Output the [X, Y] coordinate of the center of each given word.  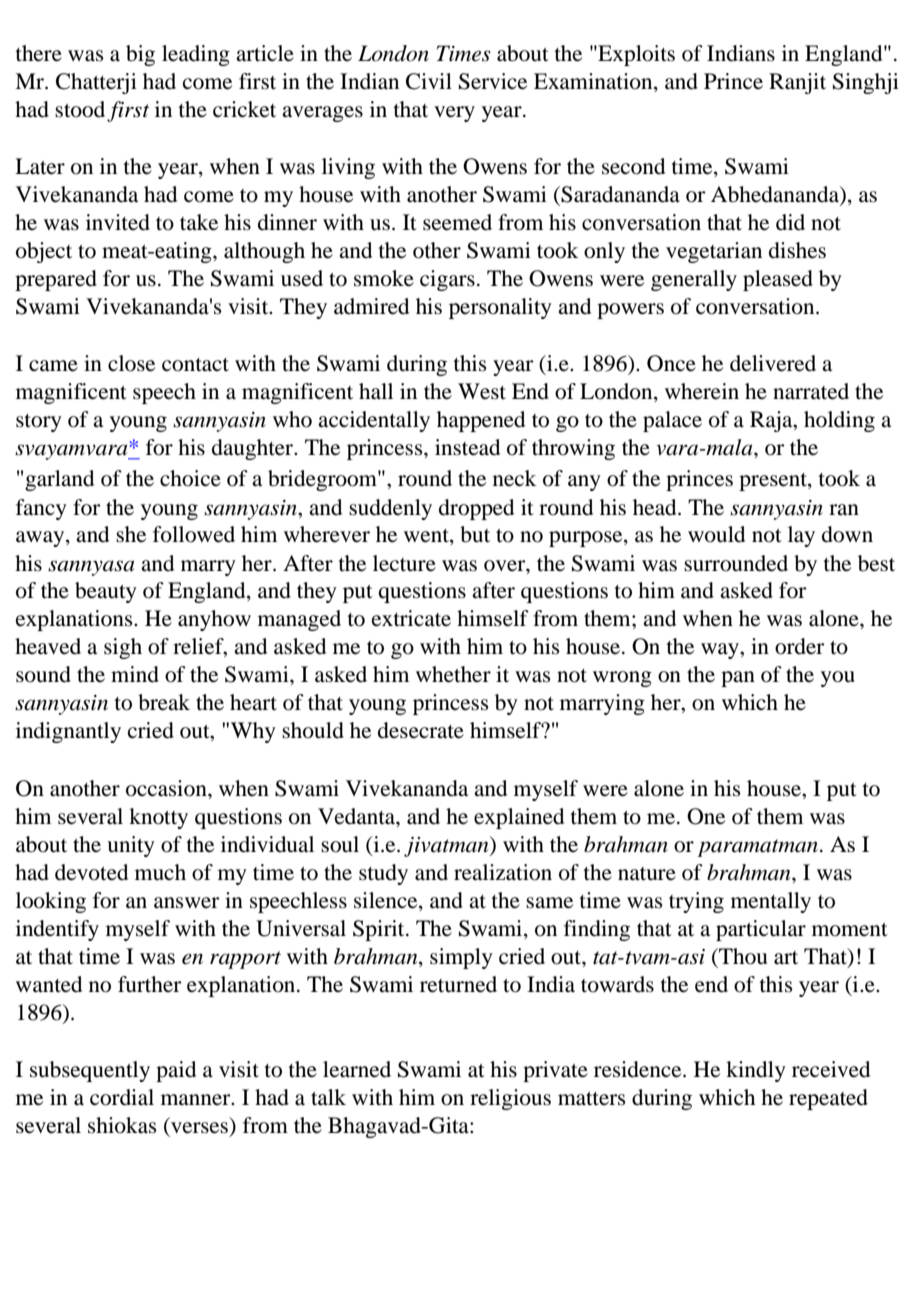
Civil [429, 81]
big [140, 55]
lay [801, 536]
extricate [411, 618]
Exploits [635, 55]
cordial [122, 1097]
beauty [106, 592]
